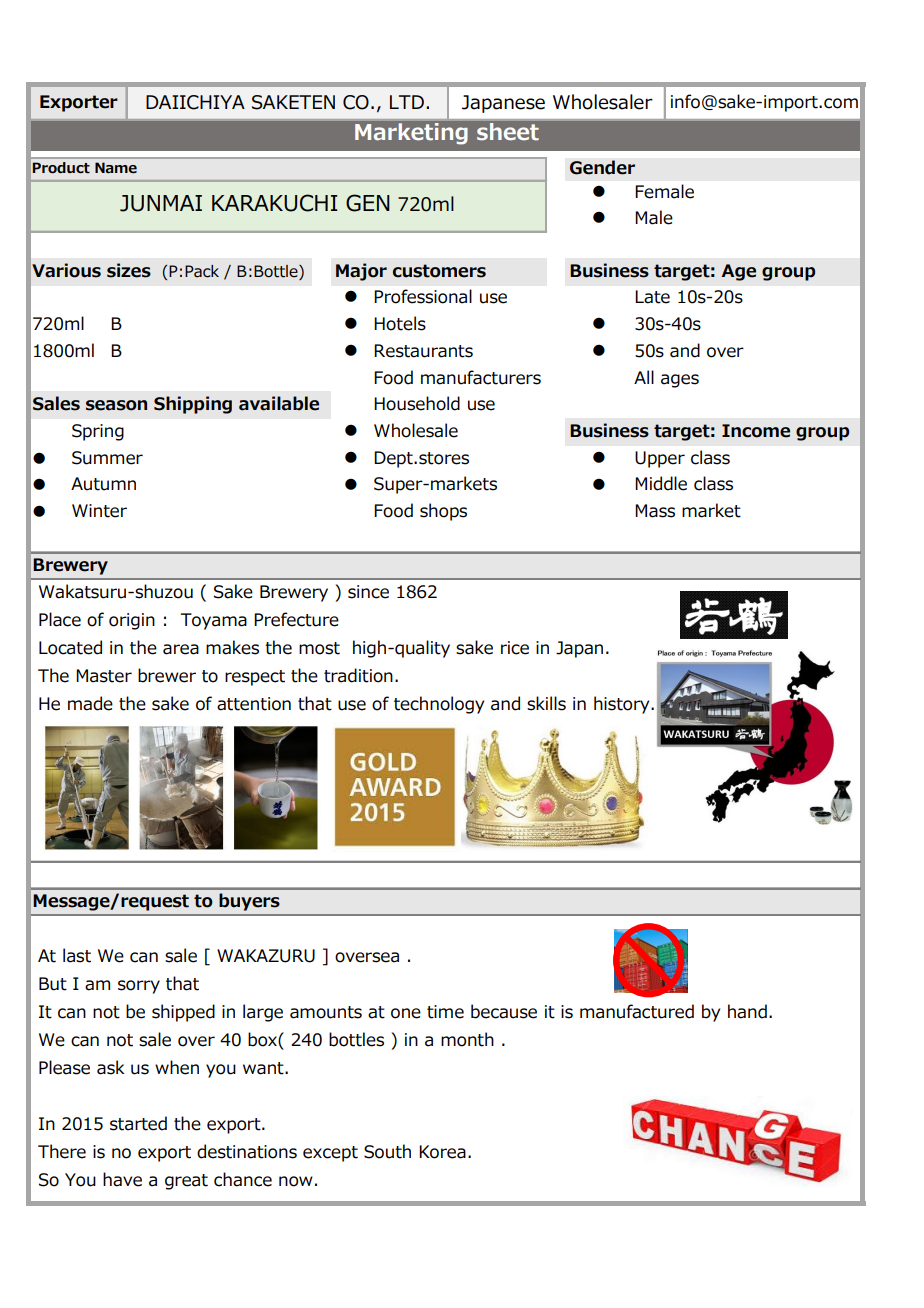 This document has height=1308, width=924. Describe the element at coordinates (116, 168) in the document. I see `Name` at that location.
